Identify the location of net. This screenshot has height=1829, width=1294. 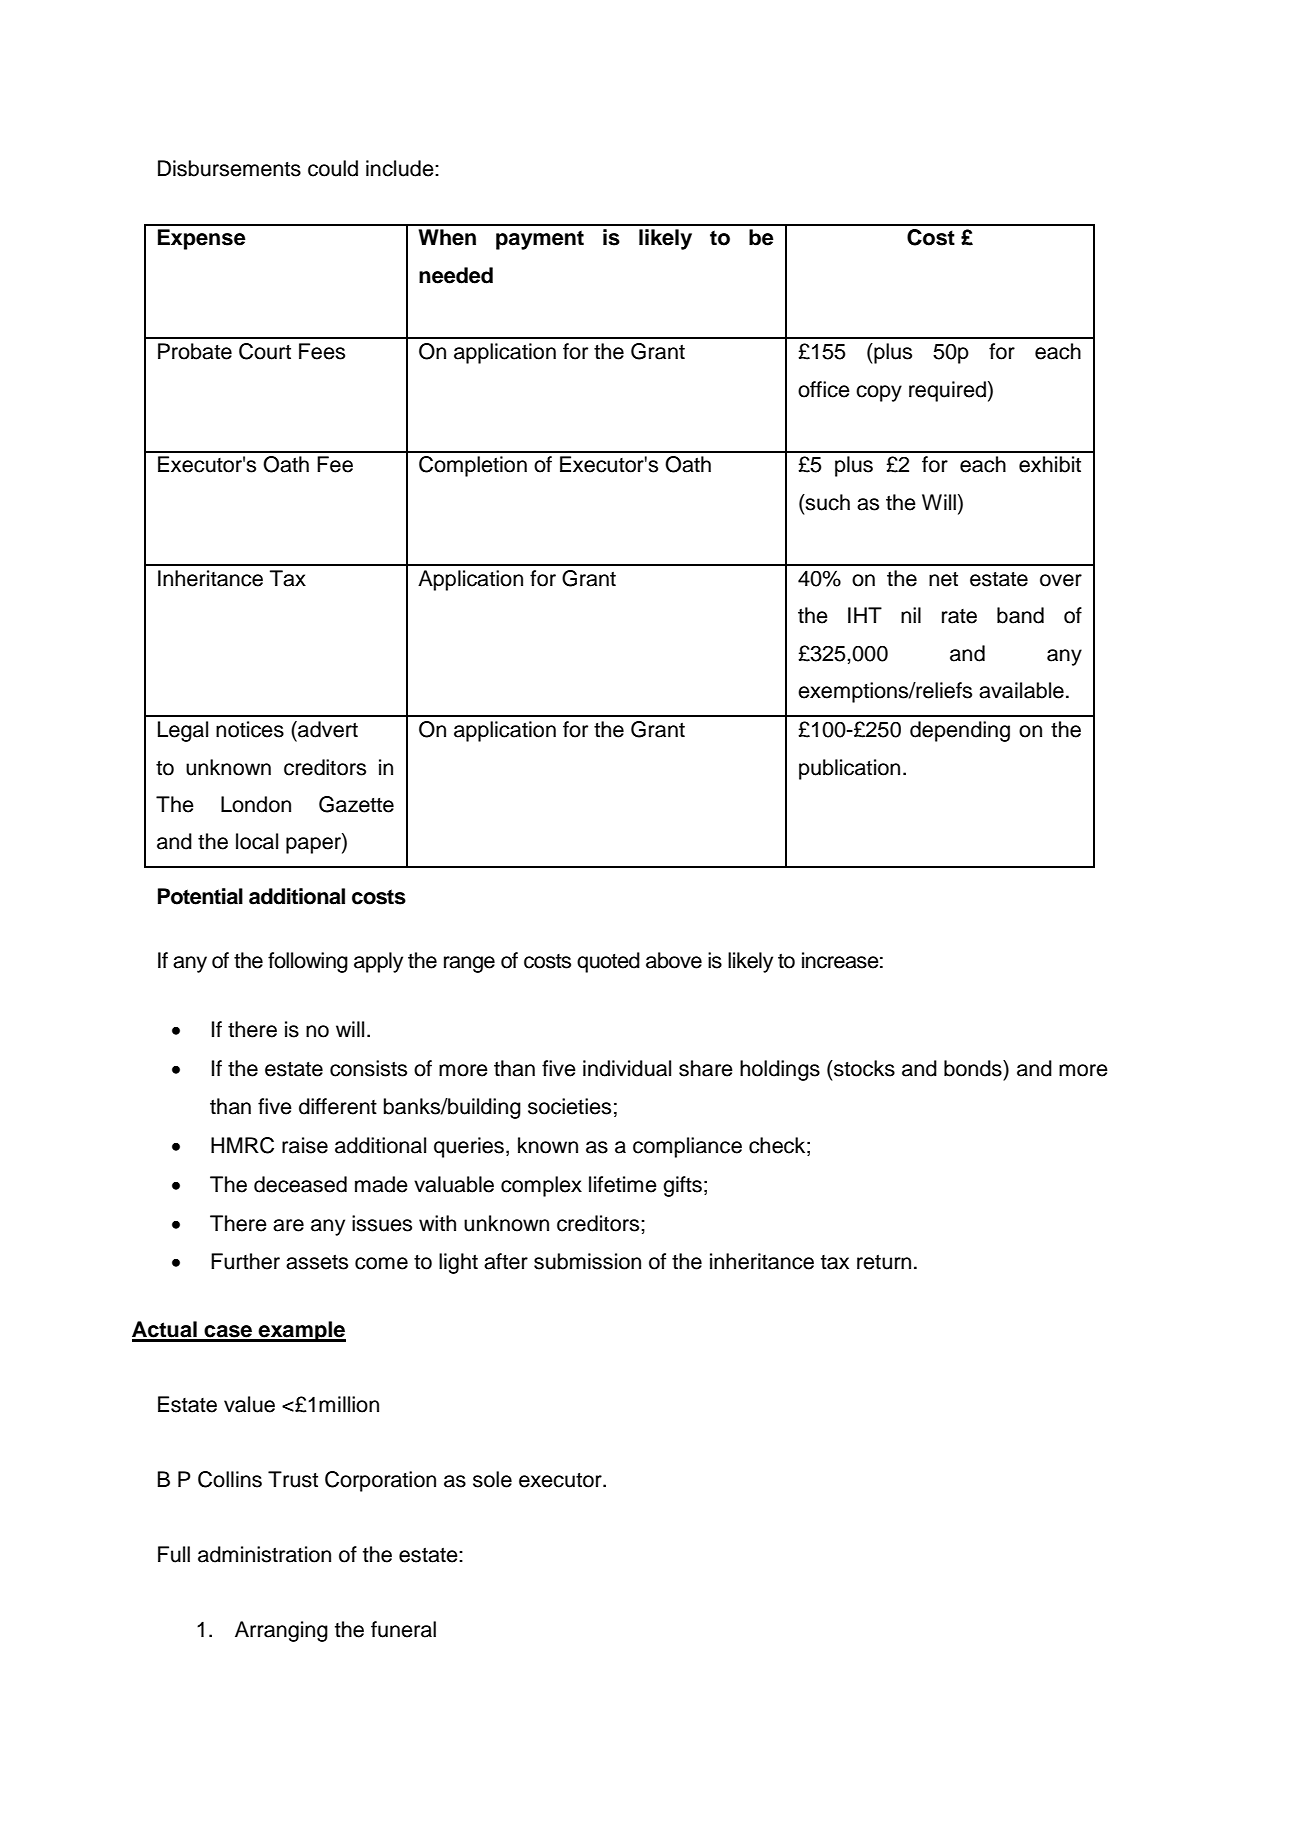
(943, 579).
